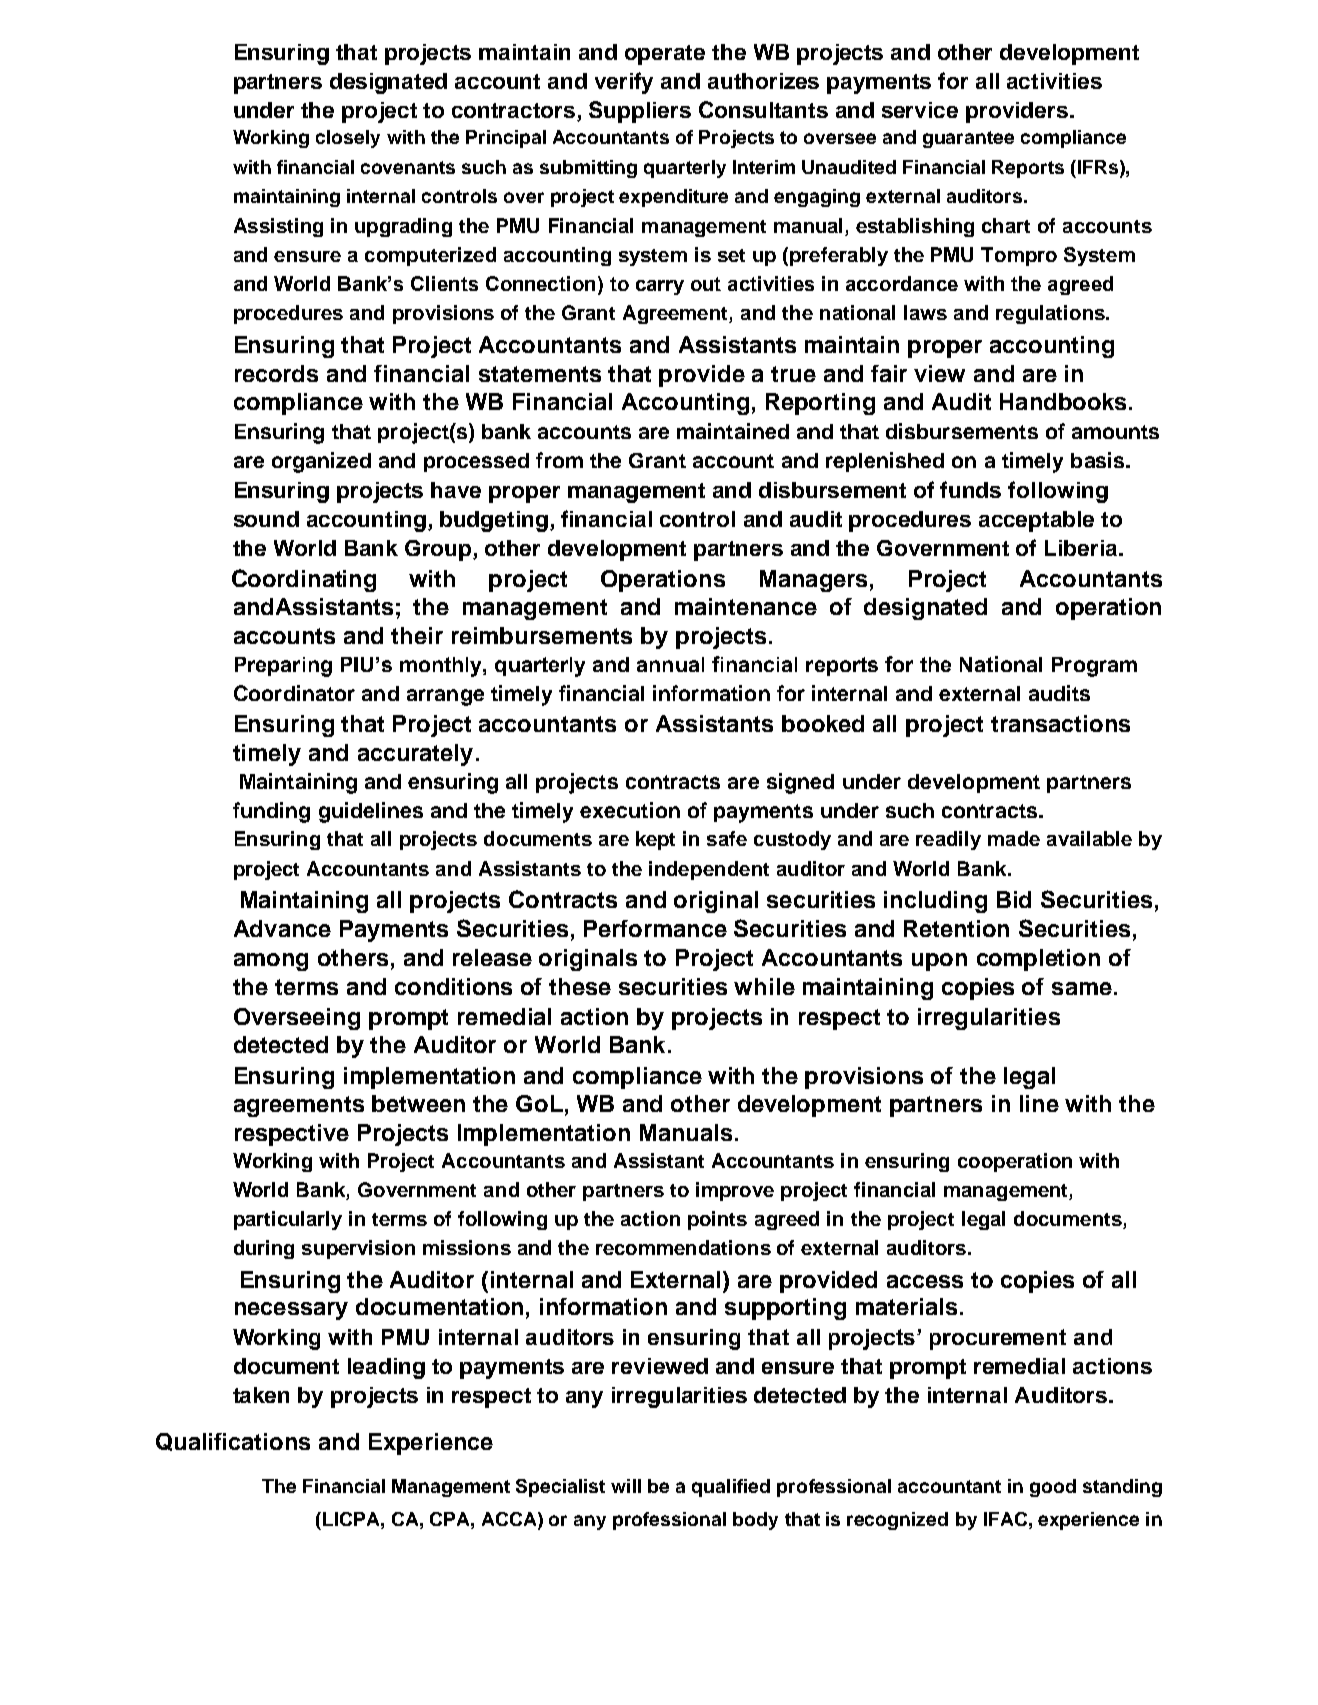 This document has height=1705, width=1318. Describe the element at coordinates (1014, 838) in the document. I see `made` at that location.
